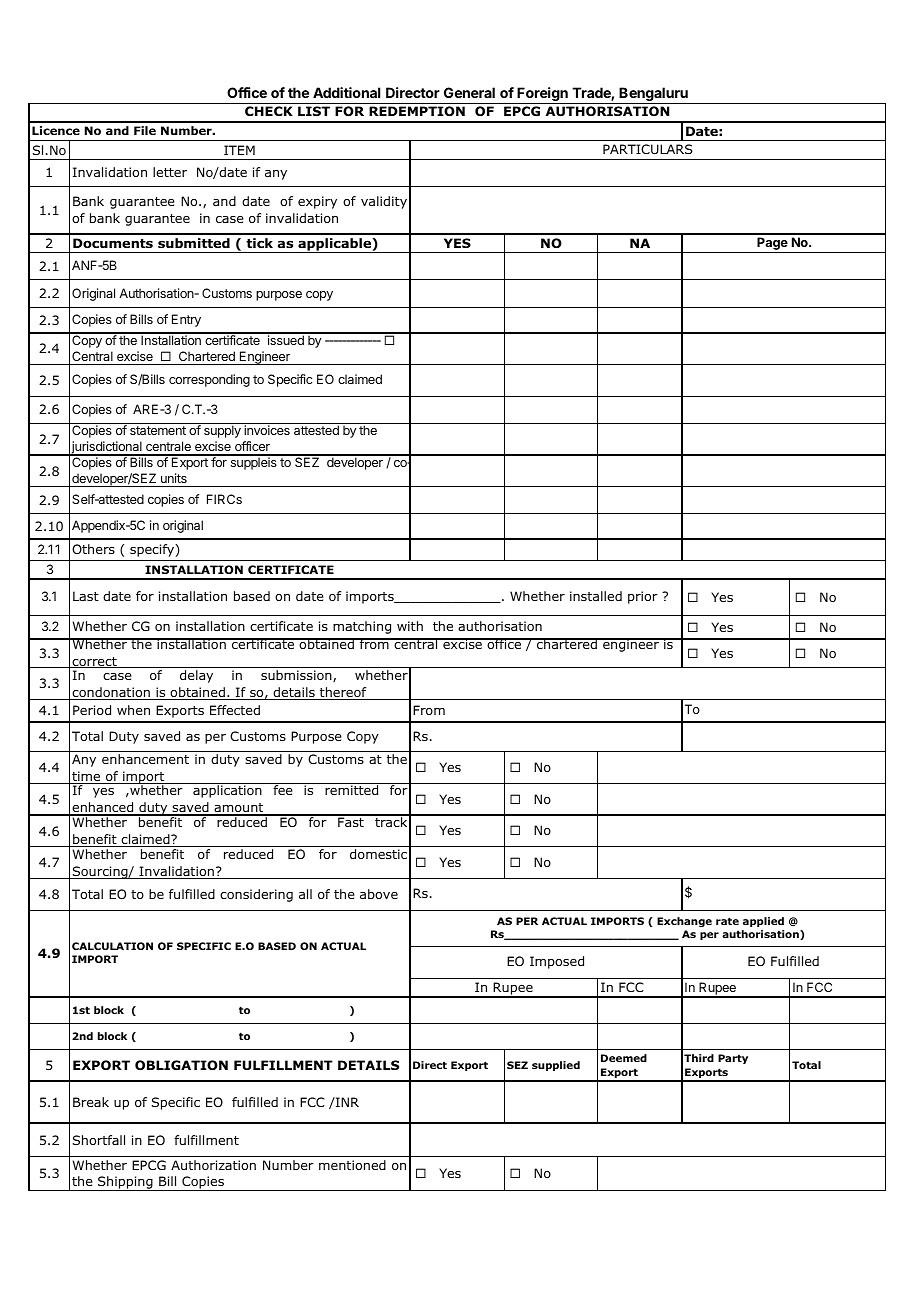 This page has height=1308, width=924. What do you see at coordinates (410, 626) in the page?
I see `with` at bounding box center [410, 626].
